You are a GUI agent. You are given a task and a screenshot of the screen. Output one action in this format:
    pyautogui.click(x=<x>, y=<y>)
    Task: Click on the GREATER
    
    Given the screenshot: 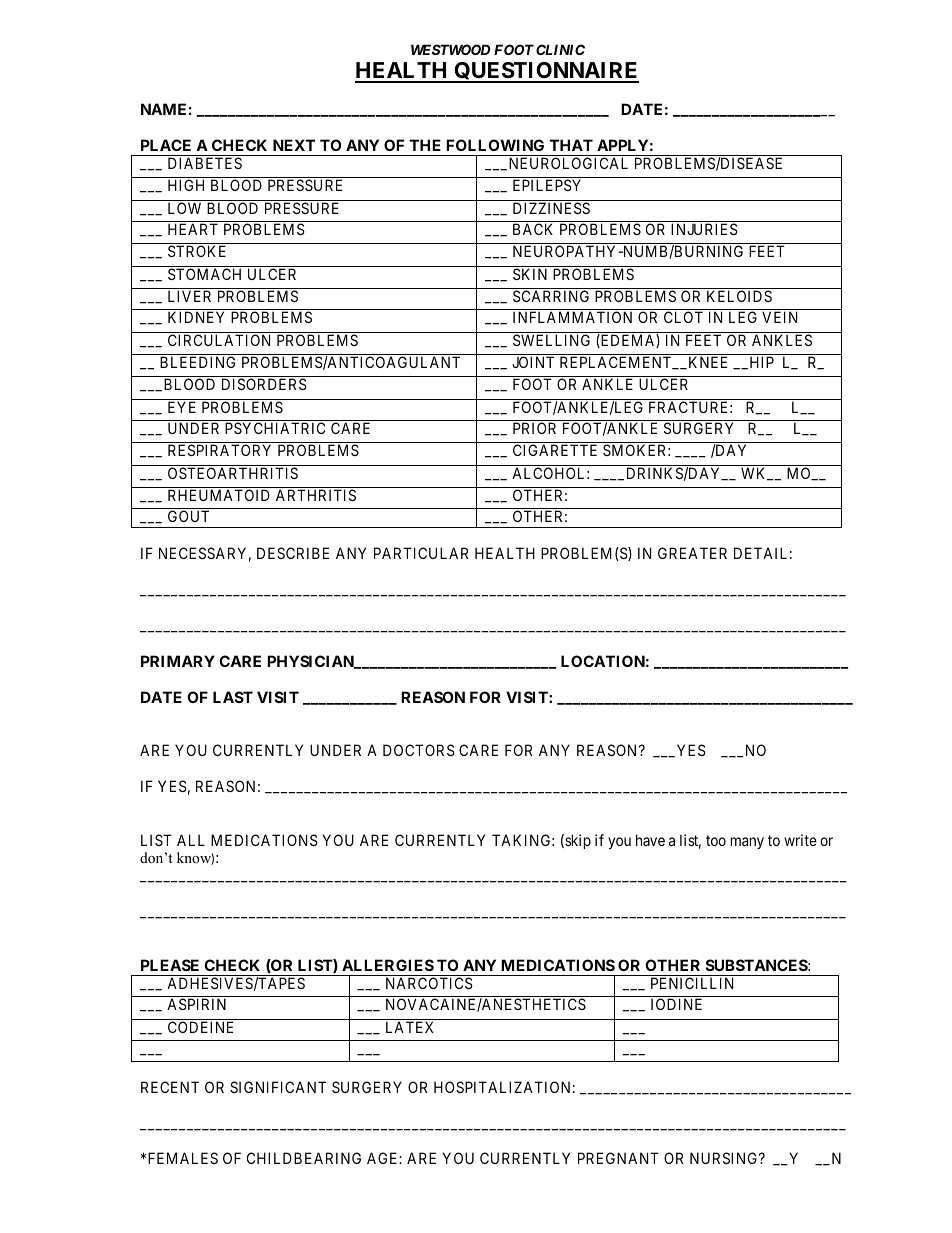 What is the action you would take?
    pyautogui.click(x=692, y=553)
